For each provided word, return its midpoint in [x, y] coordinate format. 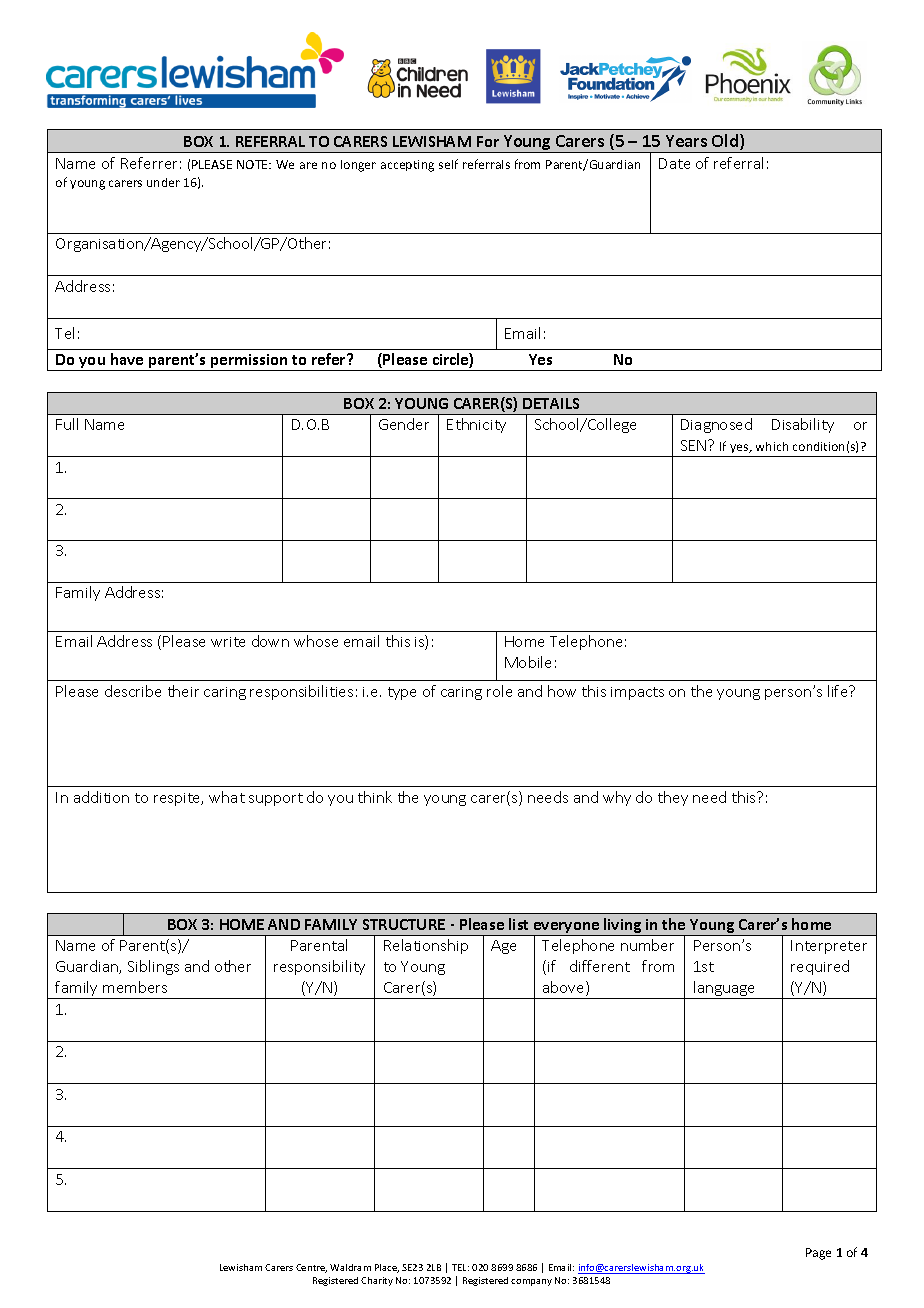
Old [725, 140]
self [448, 164]
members [135, 987]
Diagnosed [716, 425]
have [127, 359]
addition [101, 797]
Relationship [426, 946]
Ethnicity [476, 425]
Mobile [528, 662]
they [673, 798]
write [228, 642]
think [375, 797]
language [725, 990]
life [839, 691]
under [163, 182]
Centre [311, 1268]
